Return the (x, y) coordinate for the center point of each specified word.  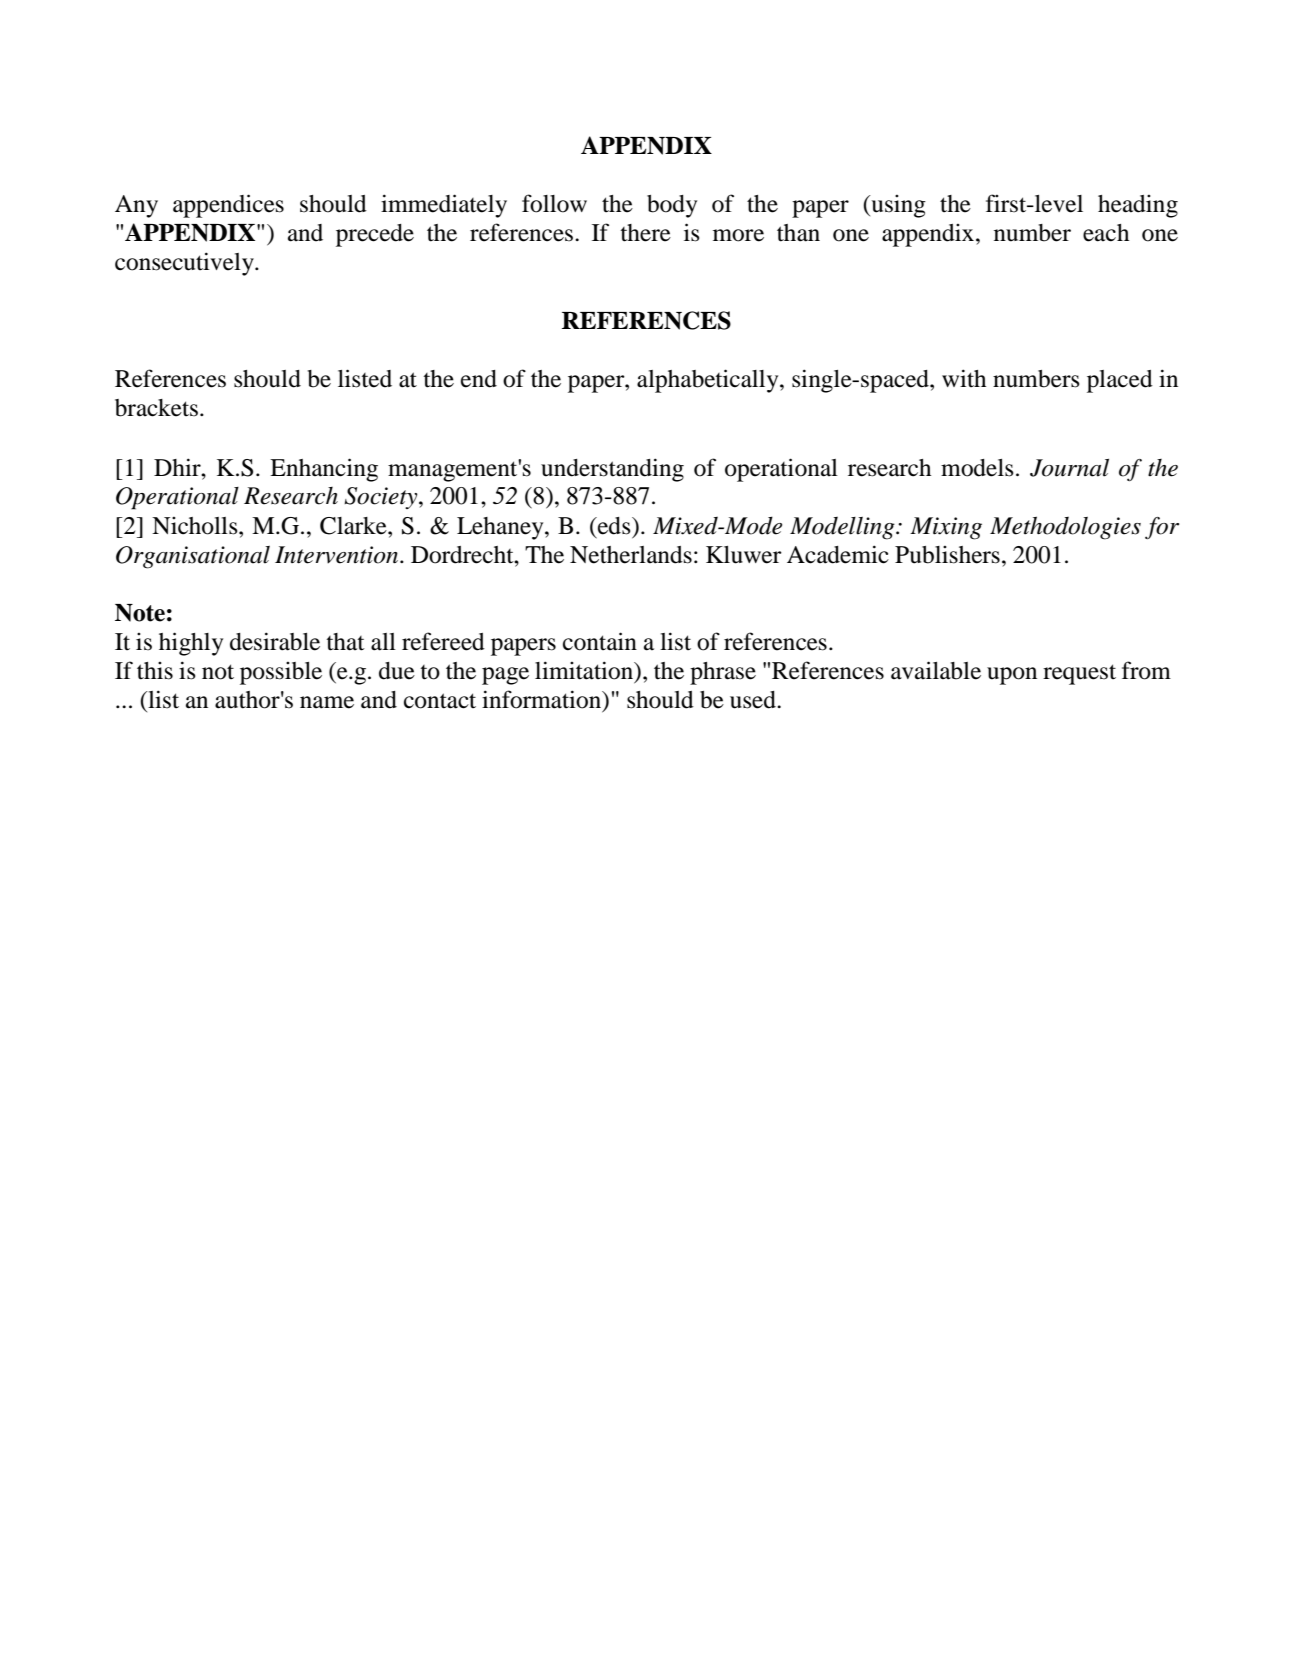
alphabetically (709, 381)
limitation (585, 670)
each (1106, 233)
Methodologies (1065, 528)
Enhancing (324, 470)
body (672, 206)
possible (281, 673)
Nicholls (196, 526)
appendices (228, 206)
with (964, 378)
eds (614, 526)
